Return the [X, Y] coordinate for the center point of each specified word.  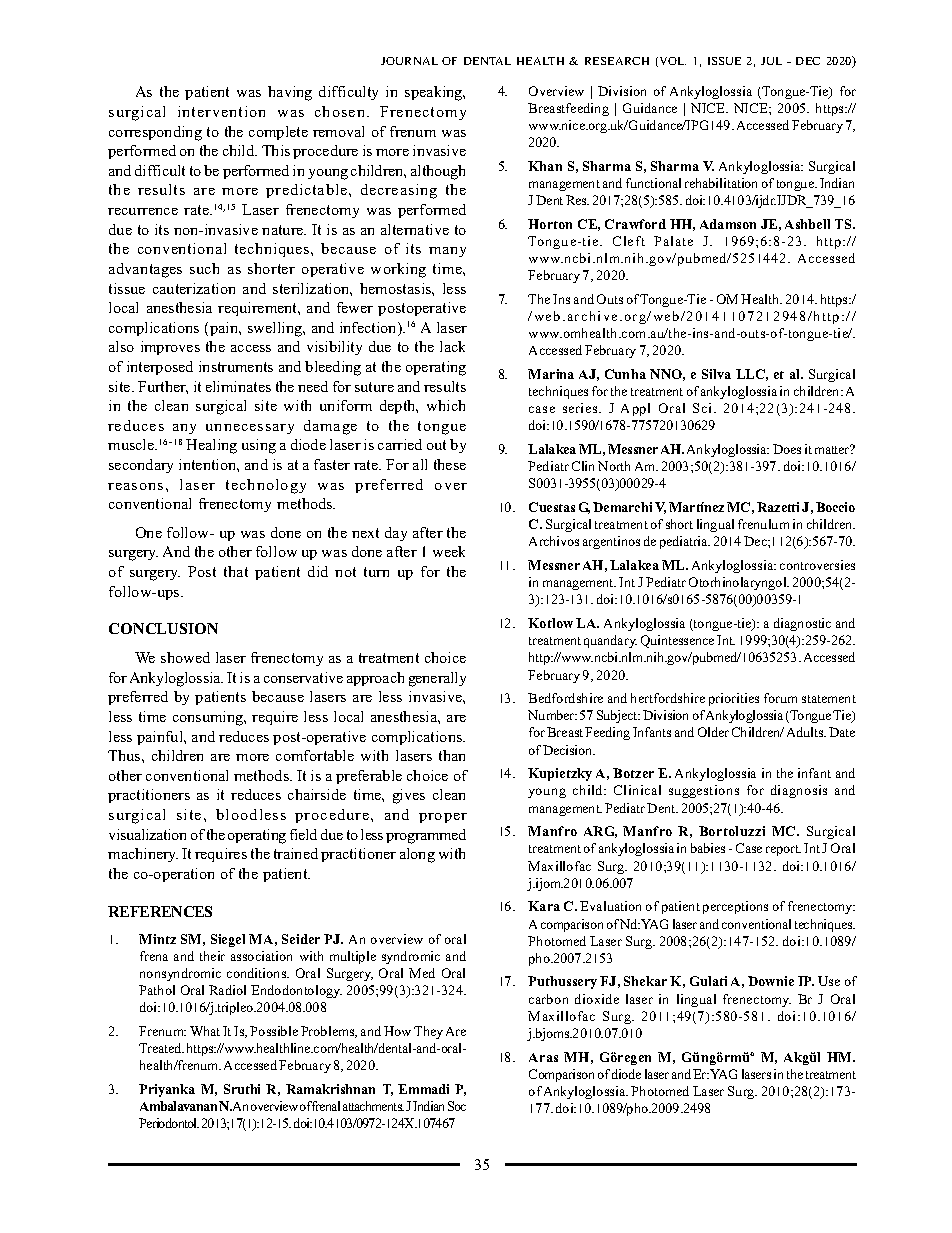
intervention [221, 111]
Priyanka [167, 1090]
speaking [435, 93]
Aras [543, 1057]
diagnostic [802, 624]
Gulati [708, 981]
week [449, 551]
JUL [771, 61]
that [236, 571]
